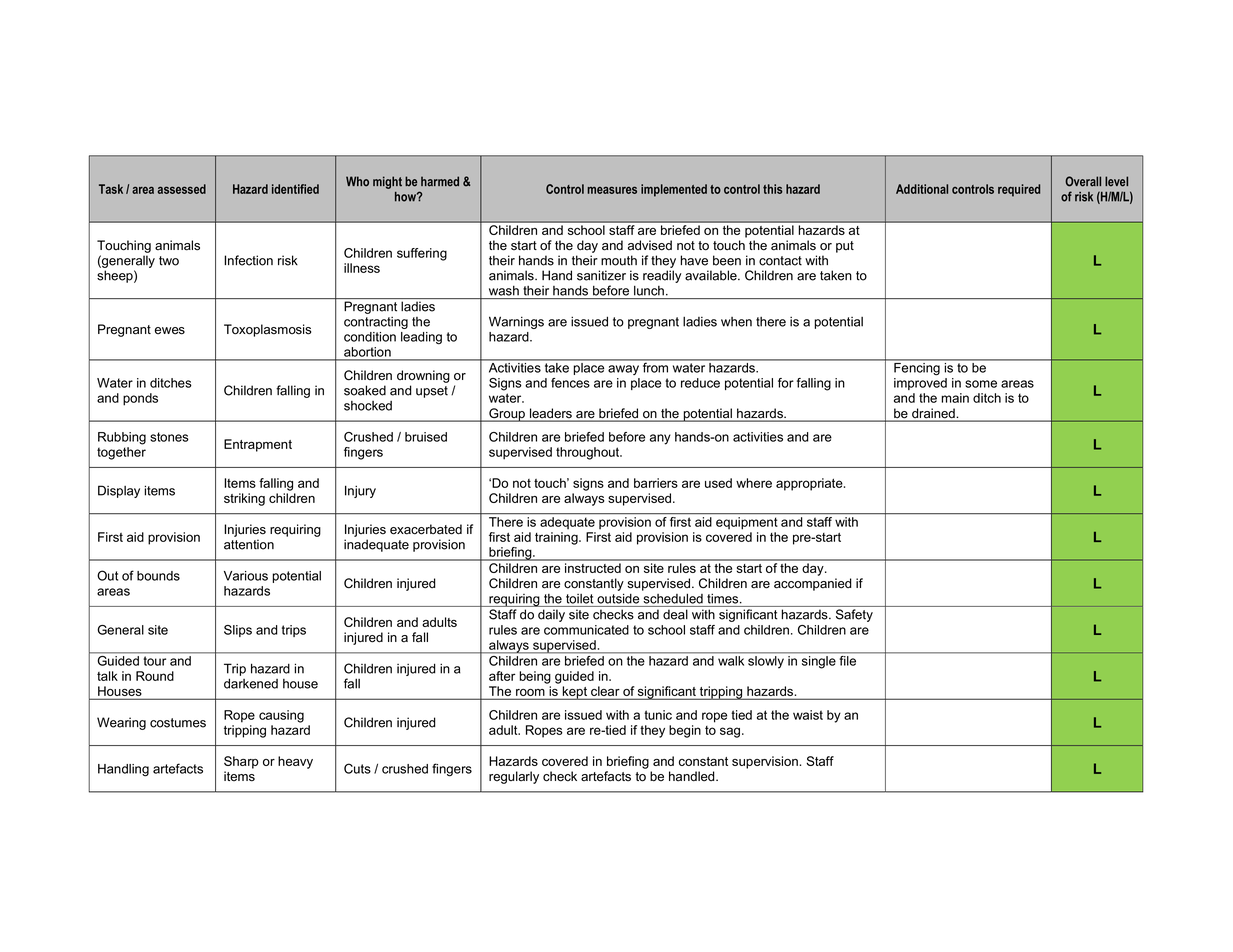  Describe the element at coordinates (612, 190) in the image. I see `measures` at that location.
